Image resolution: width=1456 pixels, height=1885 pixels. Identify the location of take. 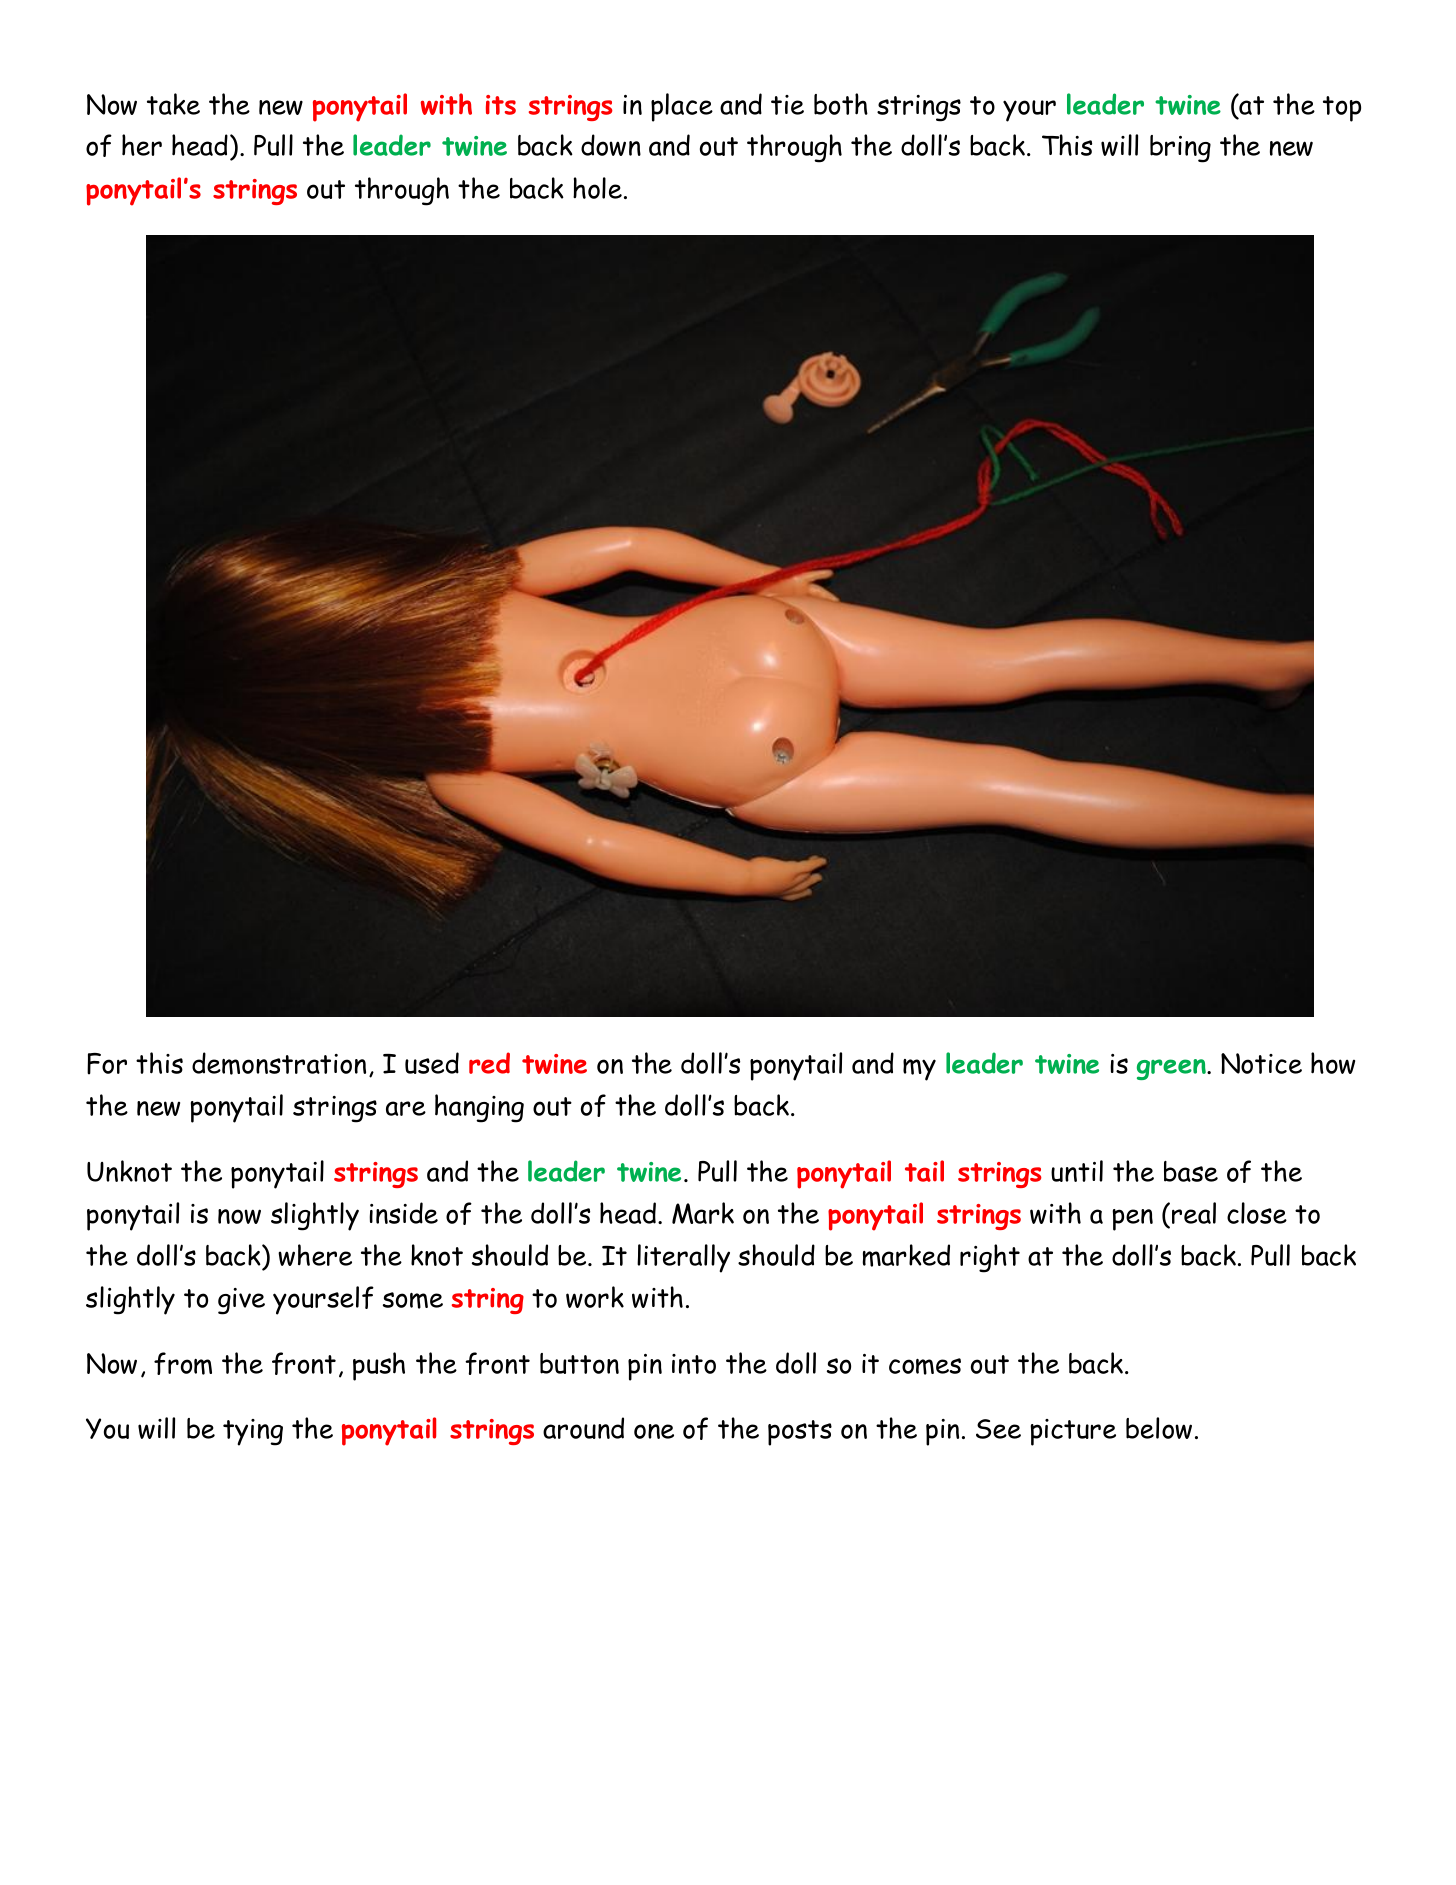
(173, 104).
